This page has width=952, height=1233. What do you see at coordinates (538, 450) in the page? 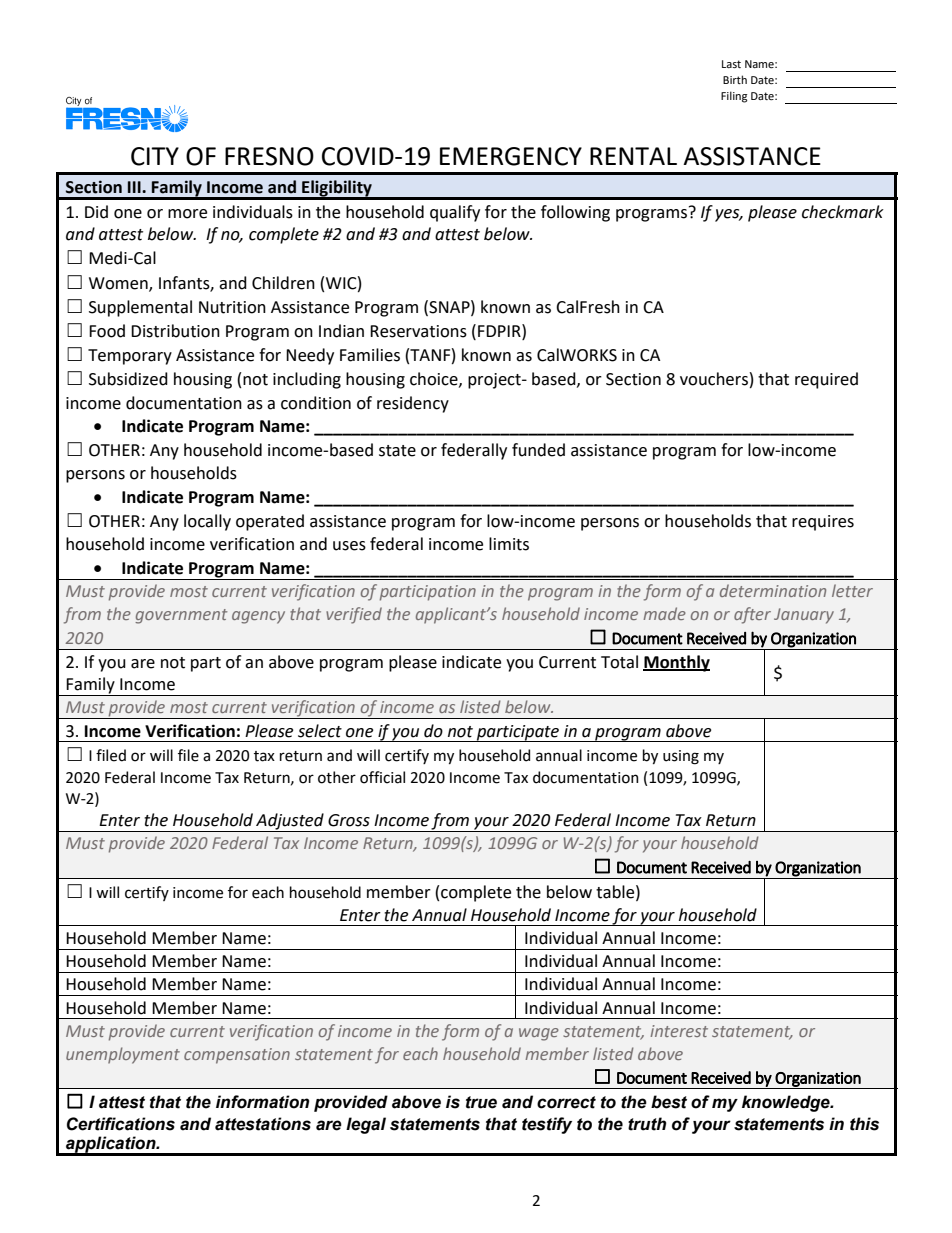
I see `funded` at bounding box center [538, 450].
